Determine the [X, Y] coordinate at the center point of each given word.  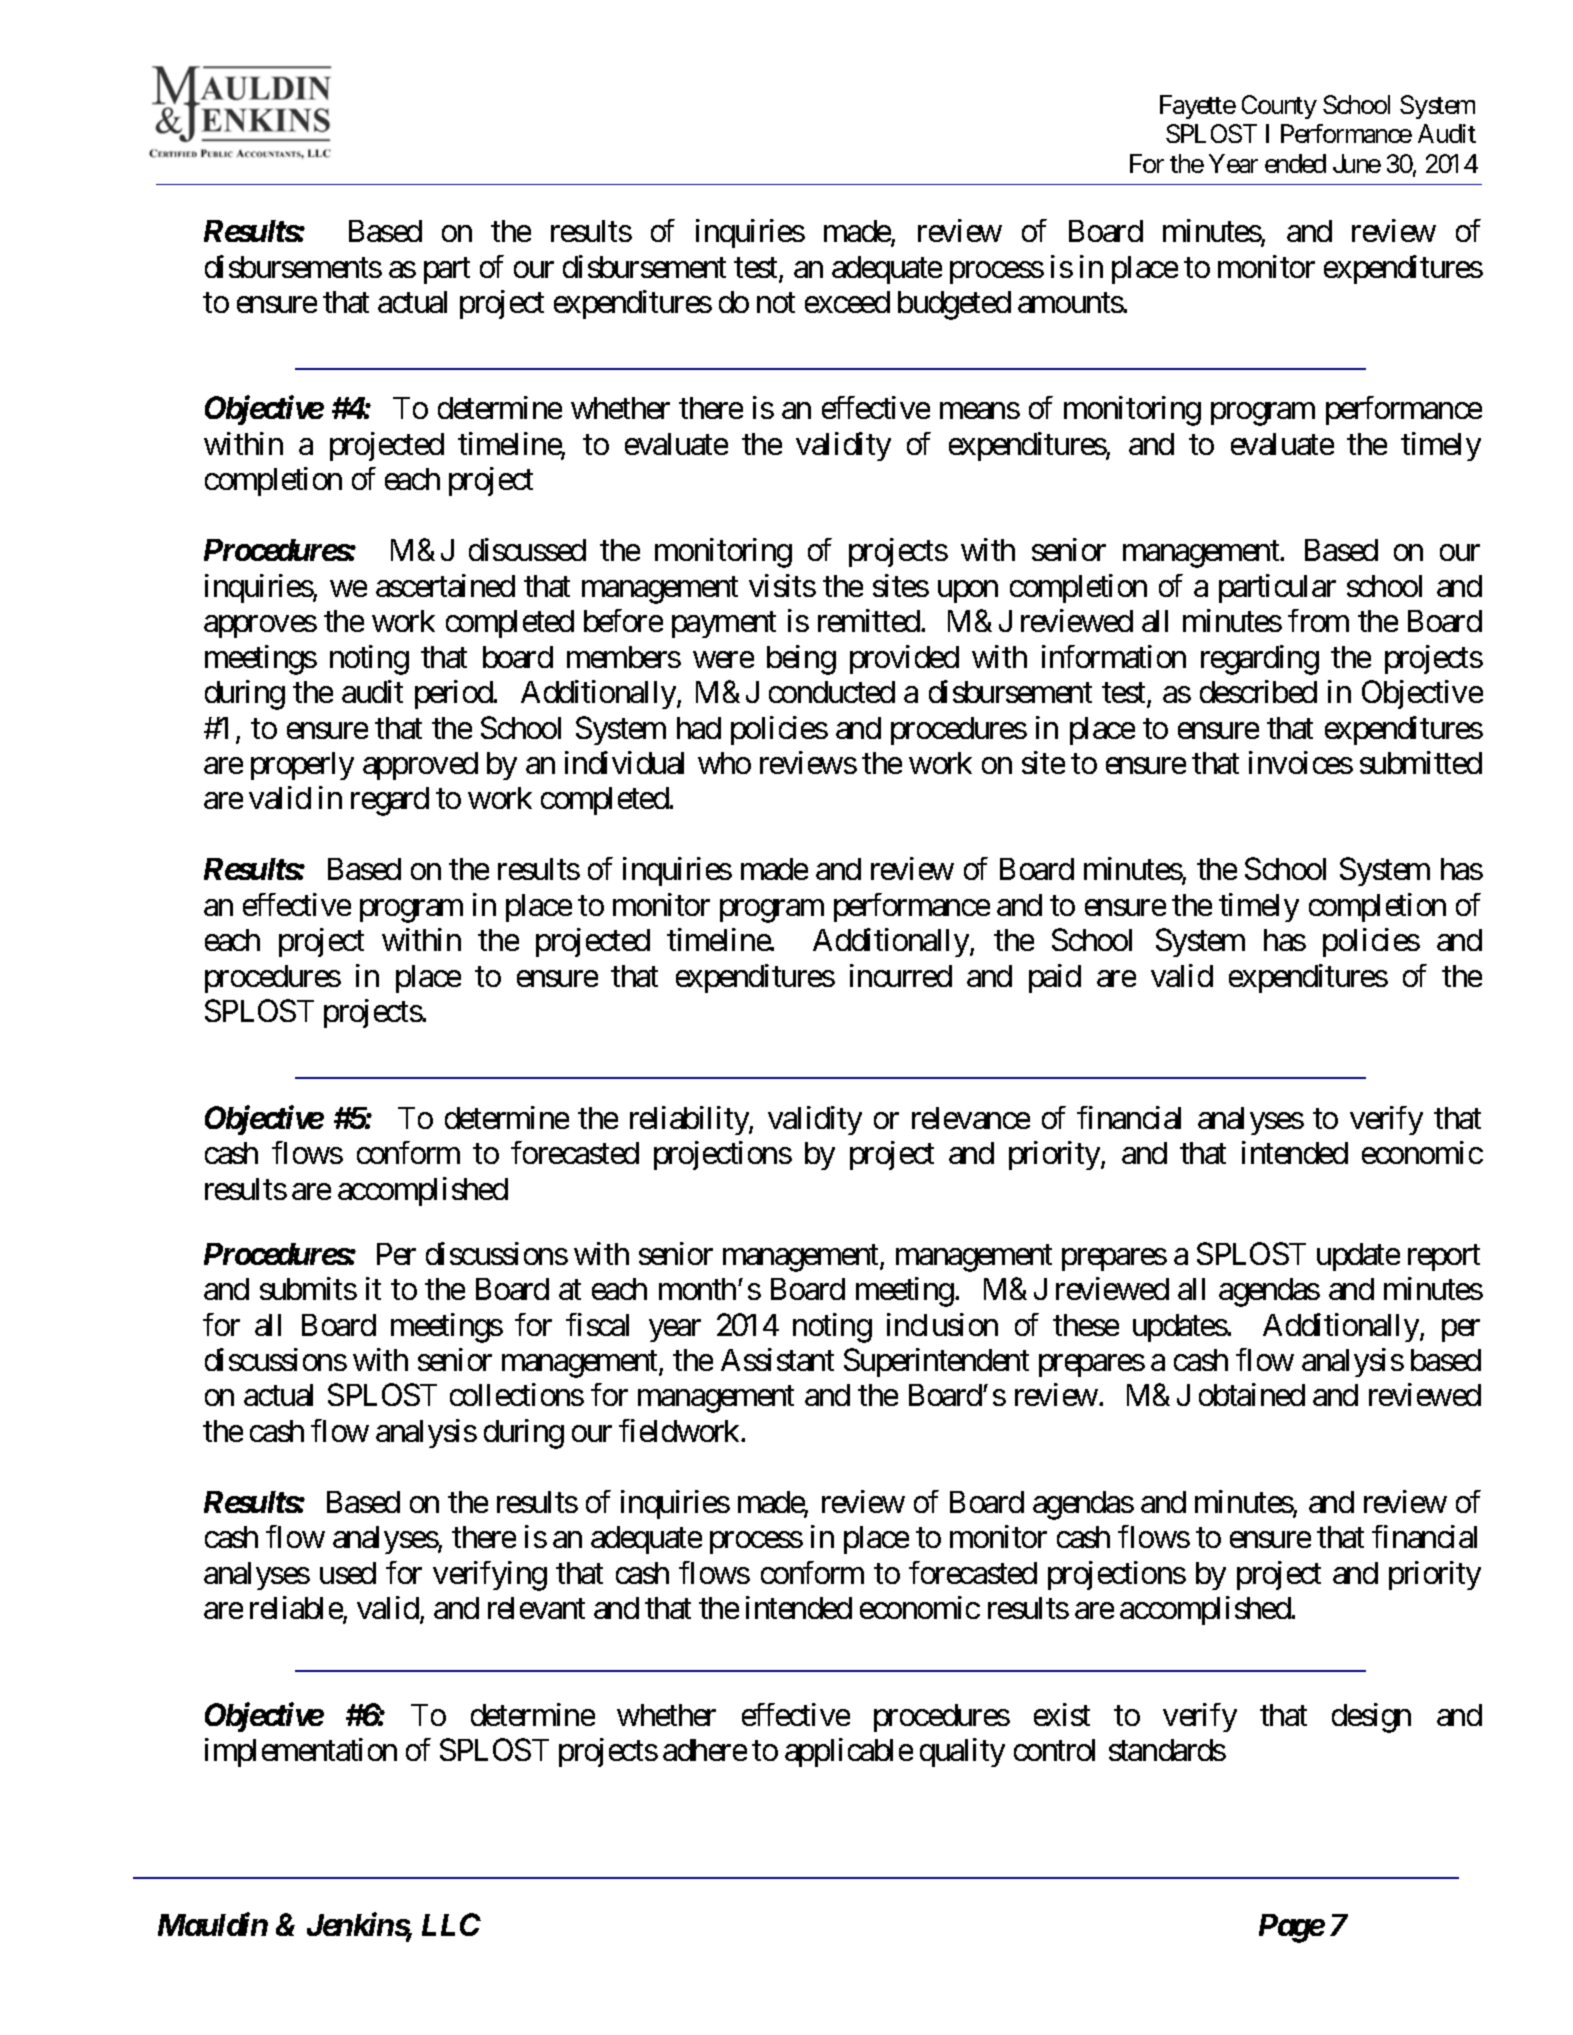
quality [962, 1752]
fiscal [597, 1324]
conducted [832, 692]
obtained [1252, 1394]
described [1258, 691]
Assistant [777, 1359]
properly [302, 766]
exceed [847, 302]
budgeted [954, 305]
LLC [451, 1924]
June [1357, 163]
